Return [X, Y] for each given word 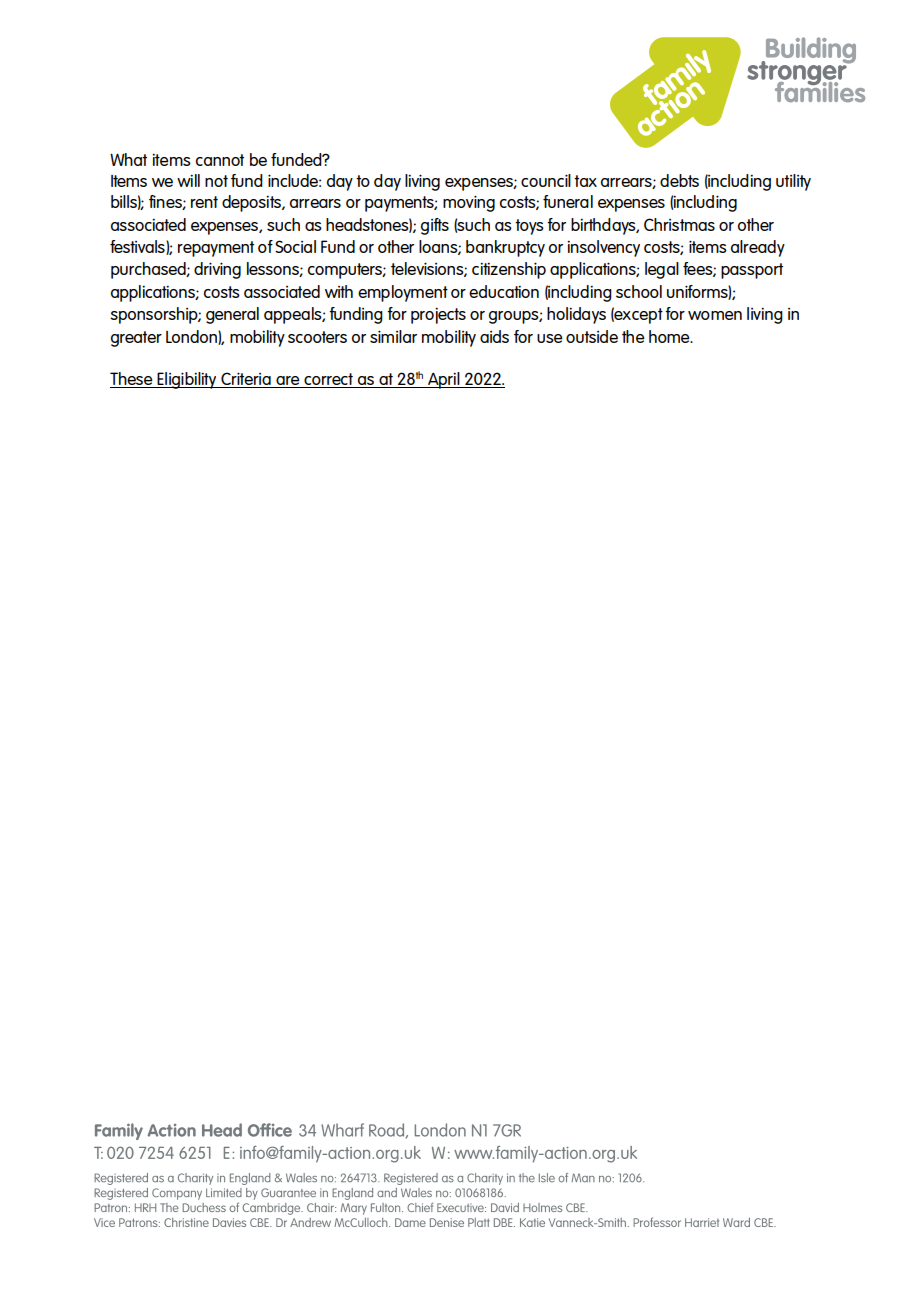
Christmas [679, 224]
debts [679, 180]
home [670, 336]
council [546, 180]
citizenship [509, 270]
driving [217, 270]
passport [752, 271]
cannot [220, 160]
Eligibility [187, 380]
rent [204, 202]
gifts [435, 226]
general [232, 315]
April [444, 380]
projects [438, 315]
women [715, 315]
